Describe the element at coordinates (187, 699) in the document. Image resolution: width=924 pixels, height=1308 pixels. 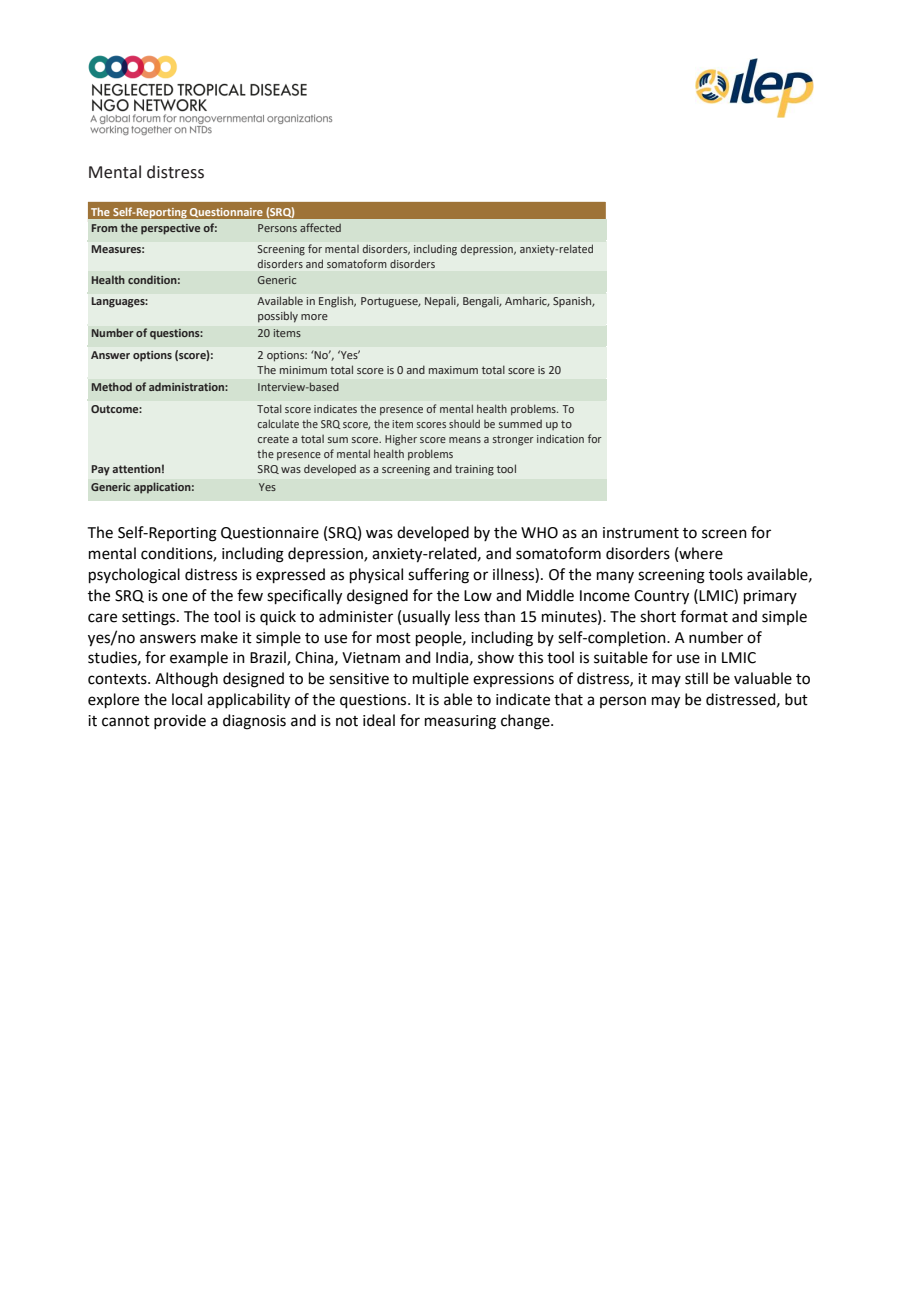
I see `local` at that location.
